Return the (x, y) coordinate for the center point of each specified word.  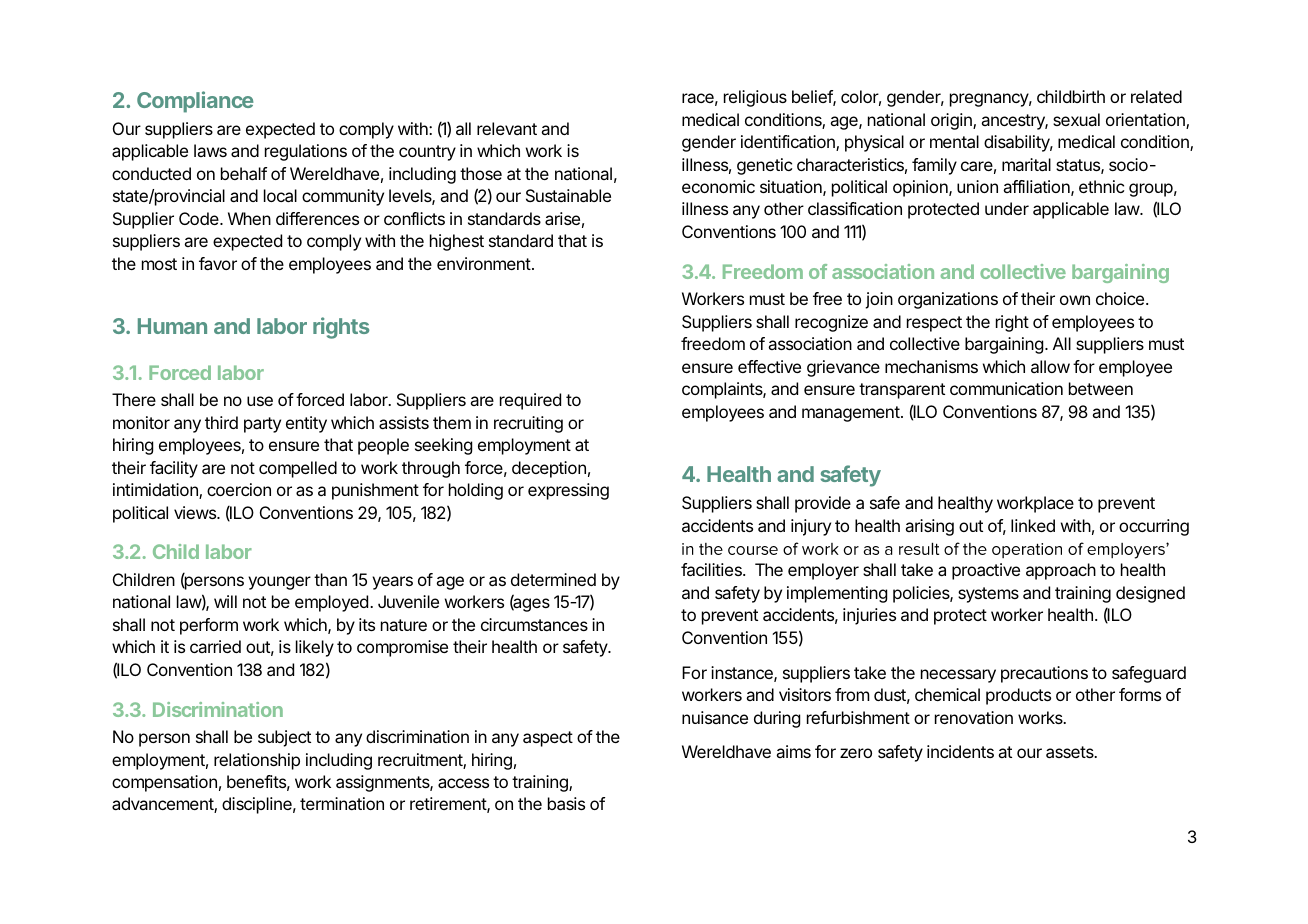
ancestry (1013, 122)
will (225, 601)
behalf (244, 173)
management (852, 414)
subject (284, 738)
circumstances (534, 624)
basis (566, 803)
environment (485, 263)
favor (218, 263)
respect (934, 324)
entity (306, 424)
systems (988, 595)
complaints (722, 390)
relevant (507, 128)
